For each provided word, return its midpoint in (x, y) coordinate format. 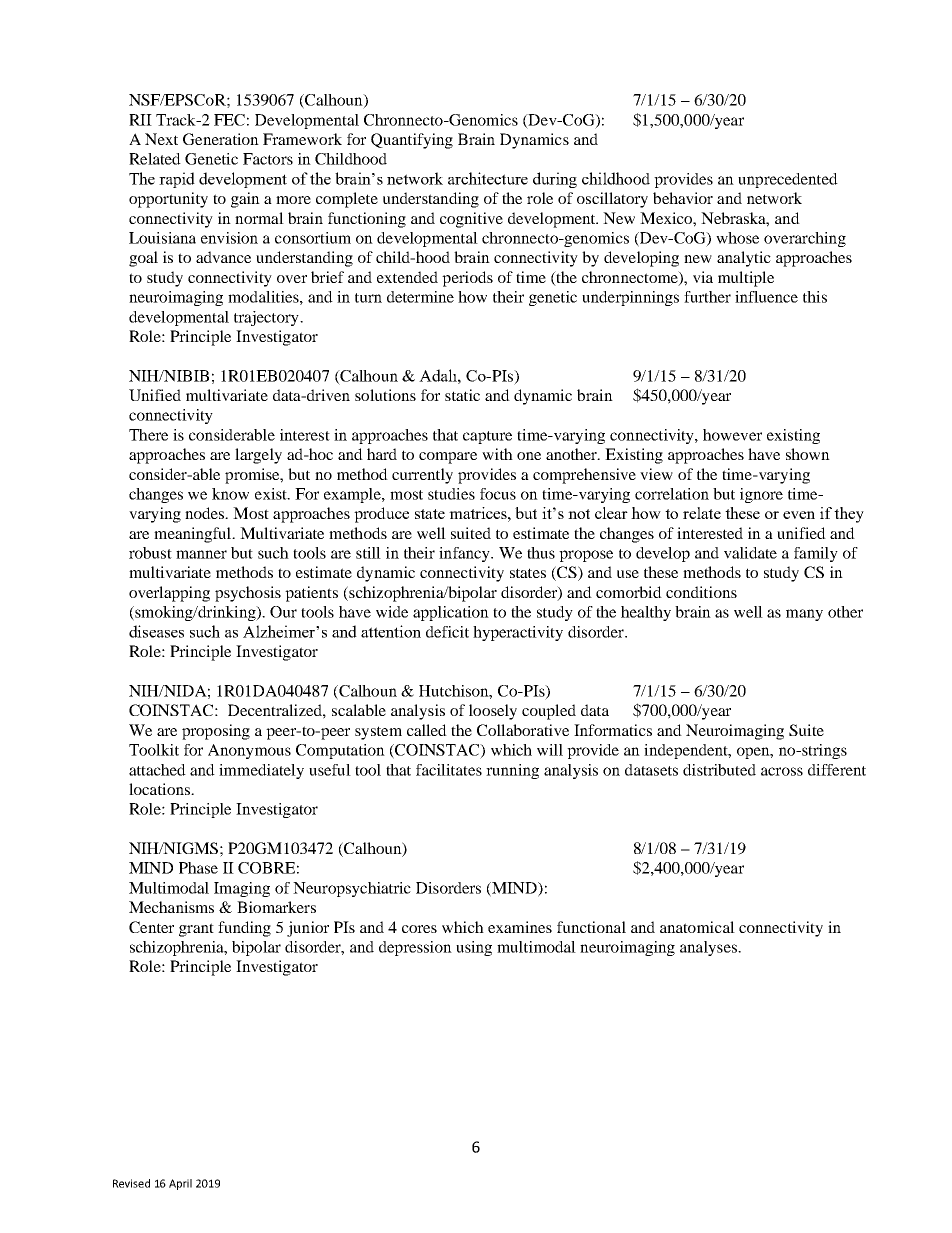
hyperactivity (518, 633)
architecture (488, 178)
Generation (221, 139)
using (474, 948)
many (804, 615)
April (180, 1184)
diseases (156, 631)
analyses (709, 948)
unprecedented (788, 180)
